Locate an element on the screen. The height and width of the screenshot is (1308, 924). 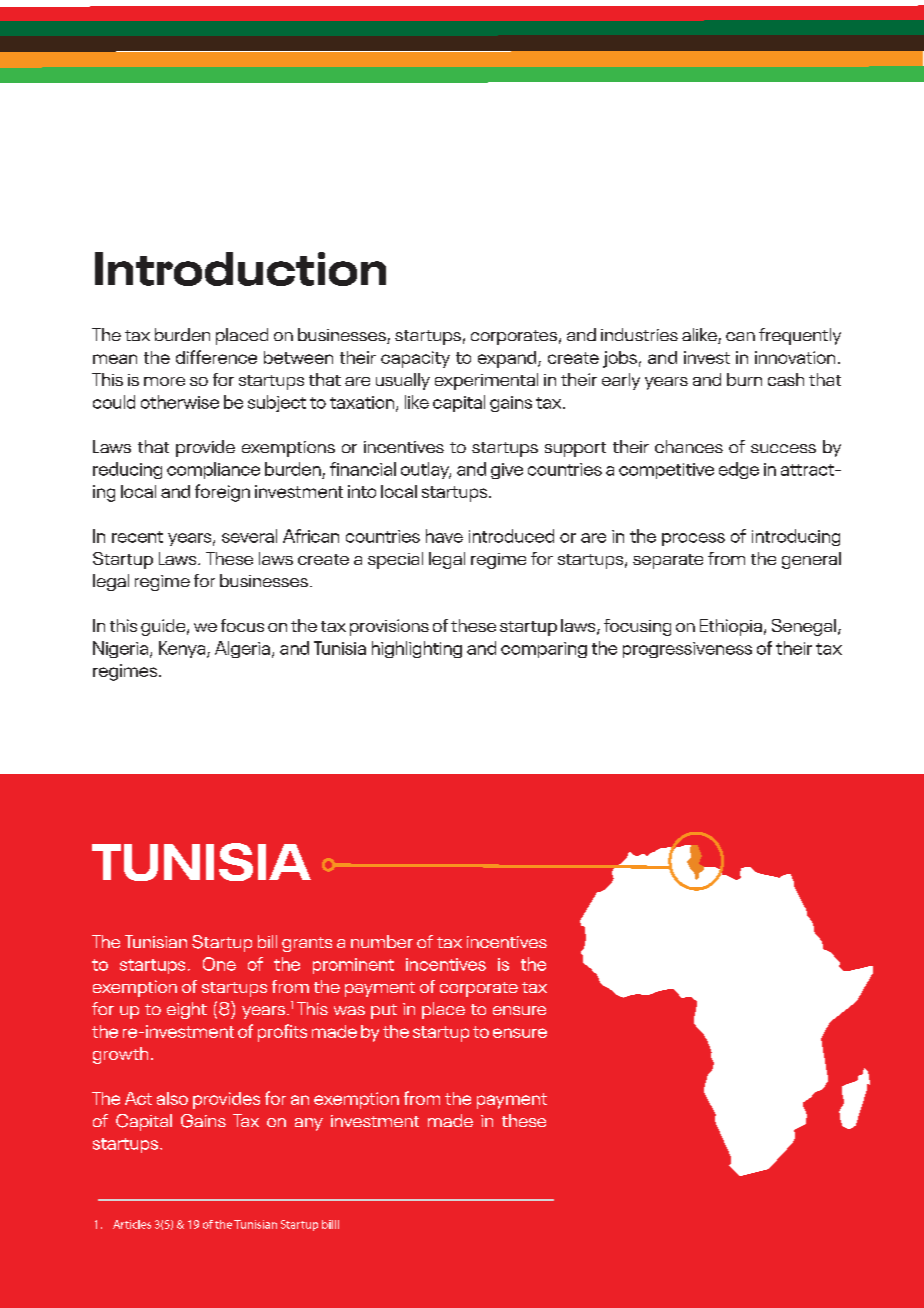
One is located at coordinates (219, 964).
